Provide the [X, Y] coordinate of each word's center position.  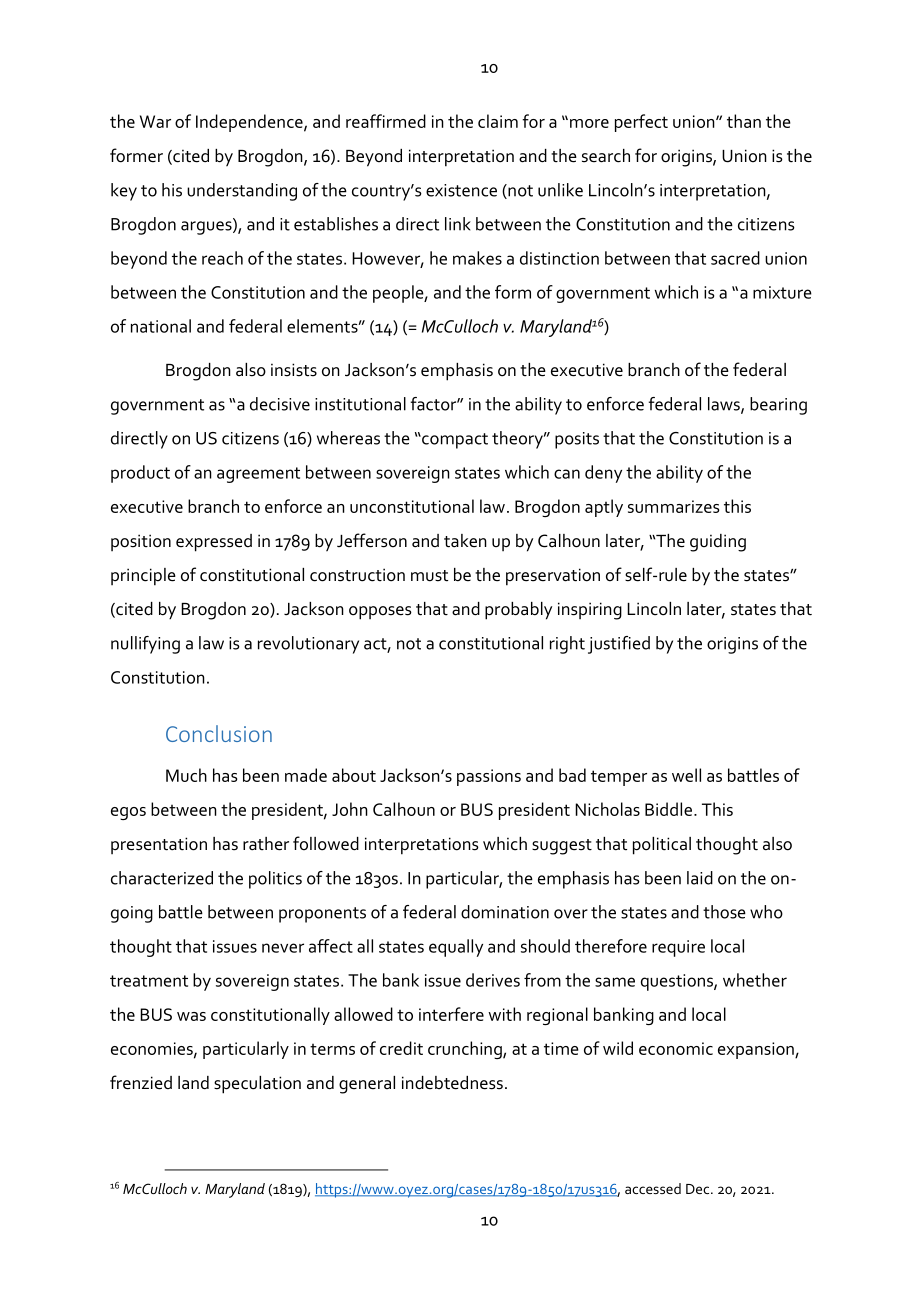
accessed [653, 1188]
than [744, 121]
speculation [257, 1085]
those [724, 912]
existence [461, 190]
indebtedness [452, 1083]
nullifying [145, 645]
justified [619, 645]
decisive [280, 404]
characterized [162, 878]
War [155, 121]
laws [725, 405]
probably [518, 611]
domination [505, 912]
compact [454, 441]
